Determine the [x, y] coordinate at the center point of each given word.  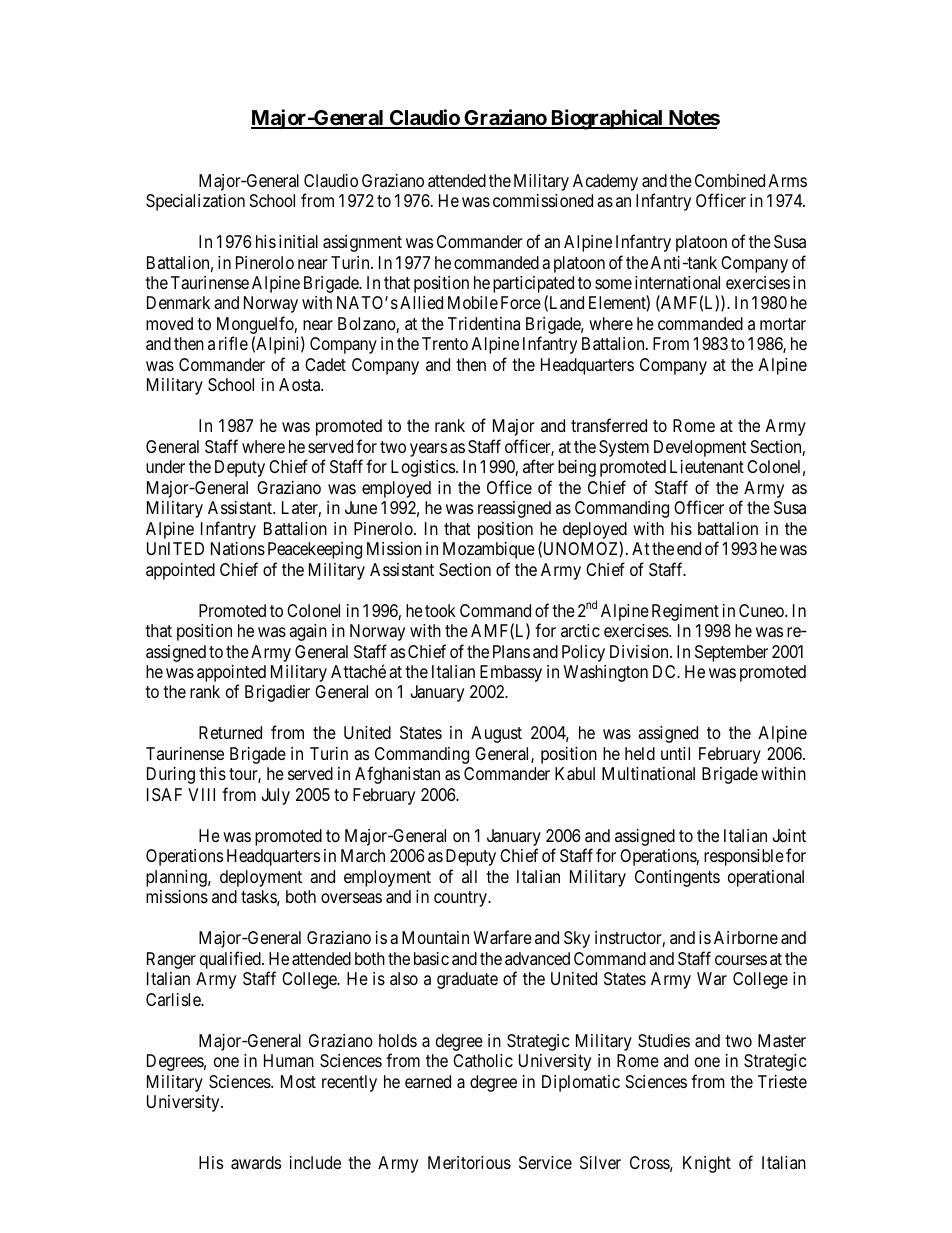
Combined [730, 180]
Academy [605, 182]
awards [256, 1163]
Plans [511, 652]
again [308, 632]
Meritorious [469, 1162]
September [731, 653]
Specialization [195, 202]
